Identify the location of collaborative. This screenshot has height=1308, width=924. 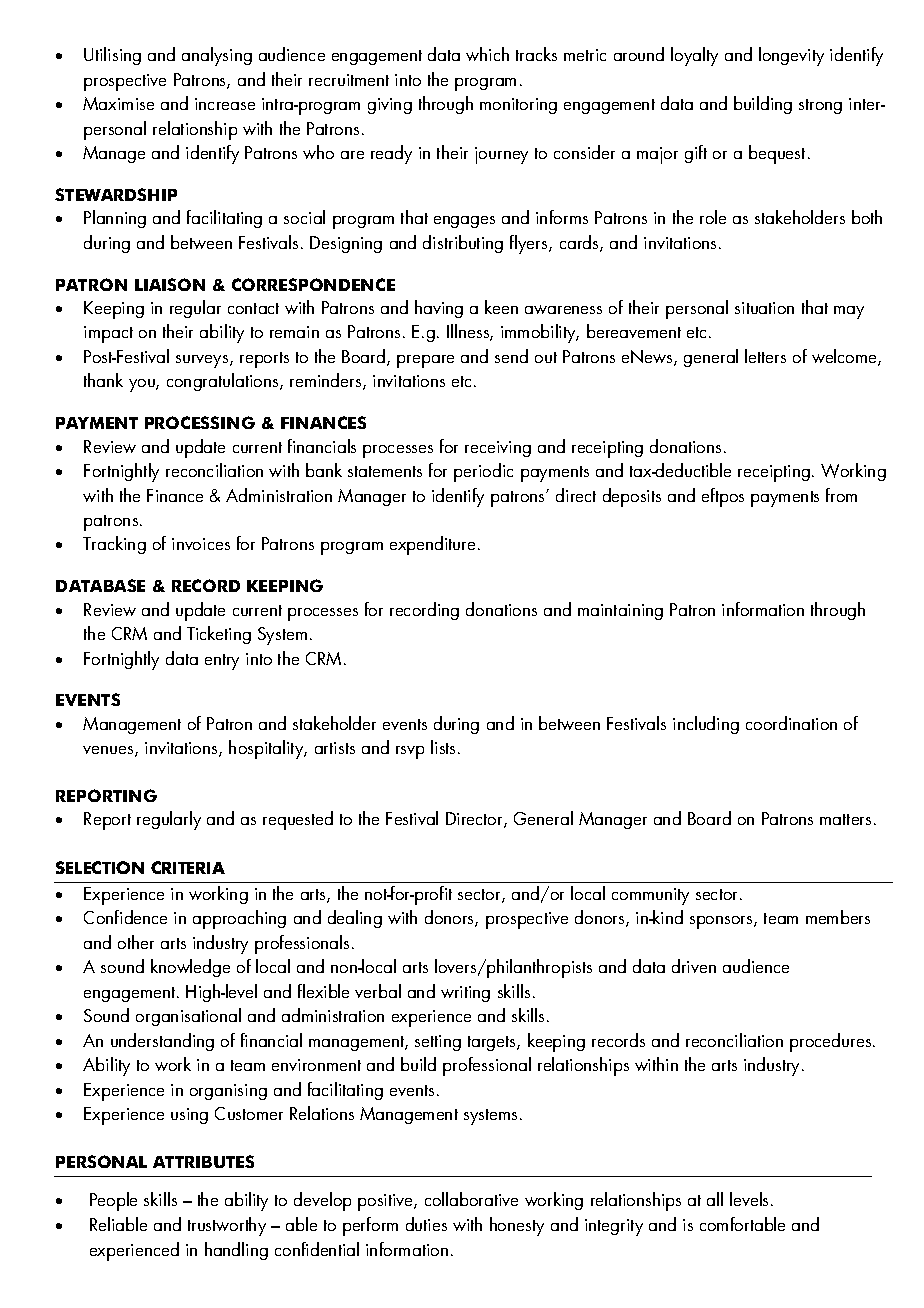
(471, 1199).
